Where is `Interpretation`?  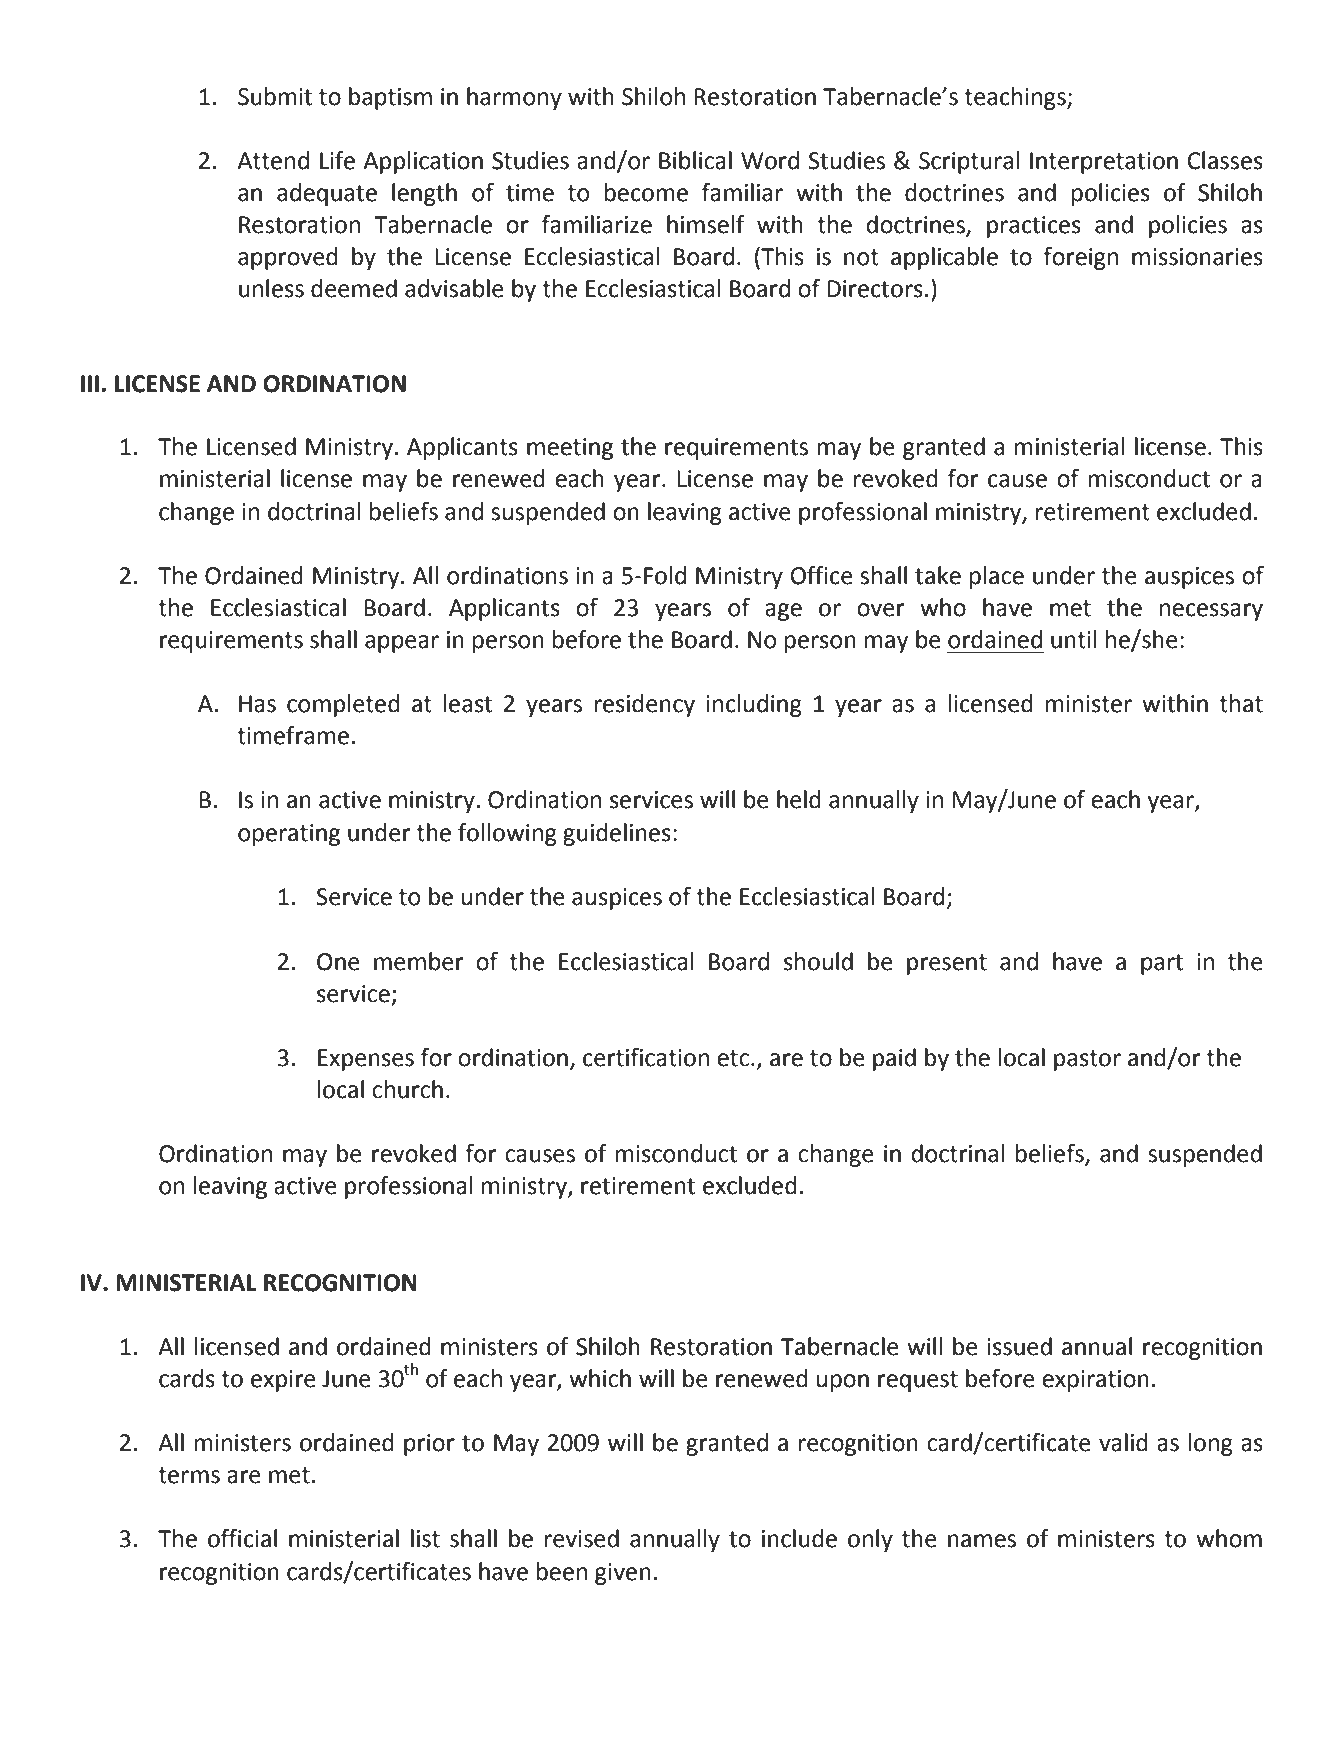
Interpretation is located at coordinates (1104, 163).
